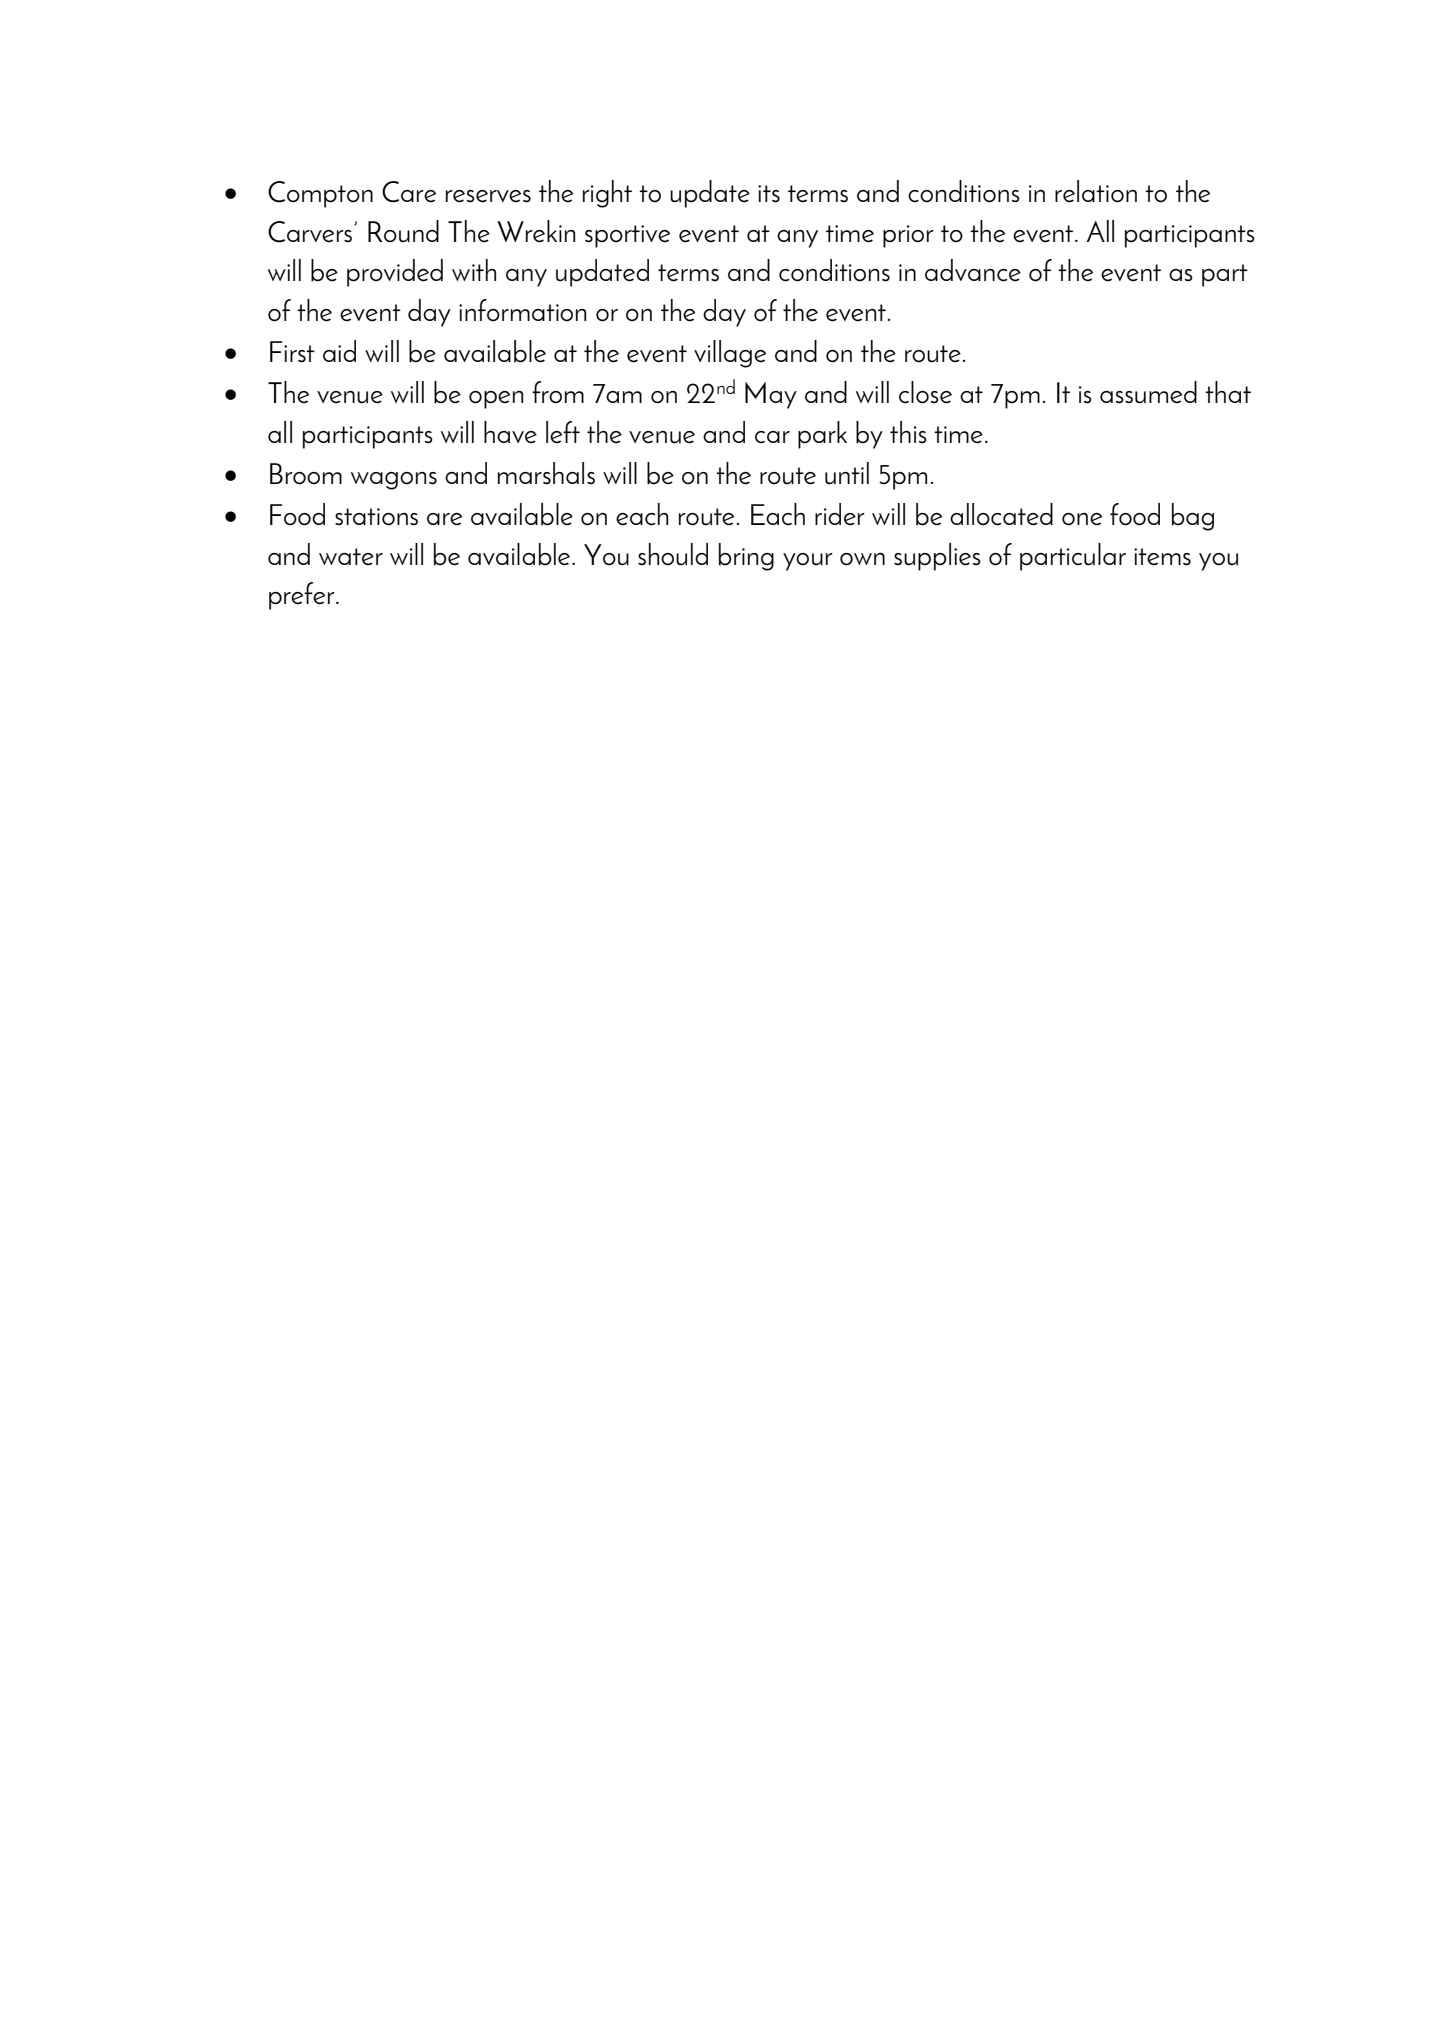  I want to click on items, so click(1162, 557).
